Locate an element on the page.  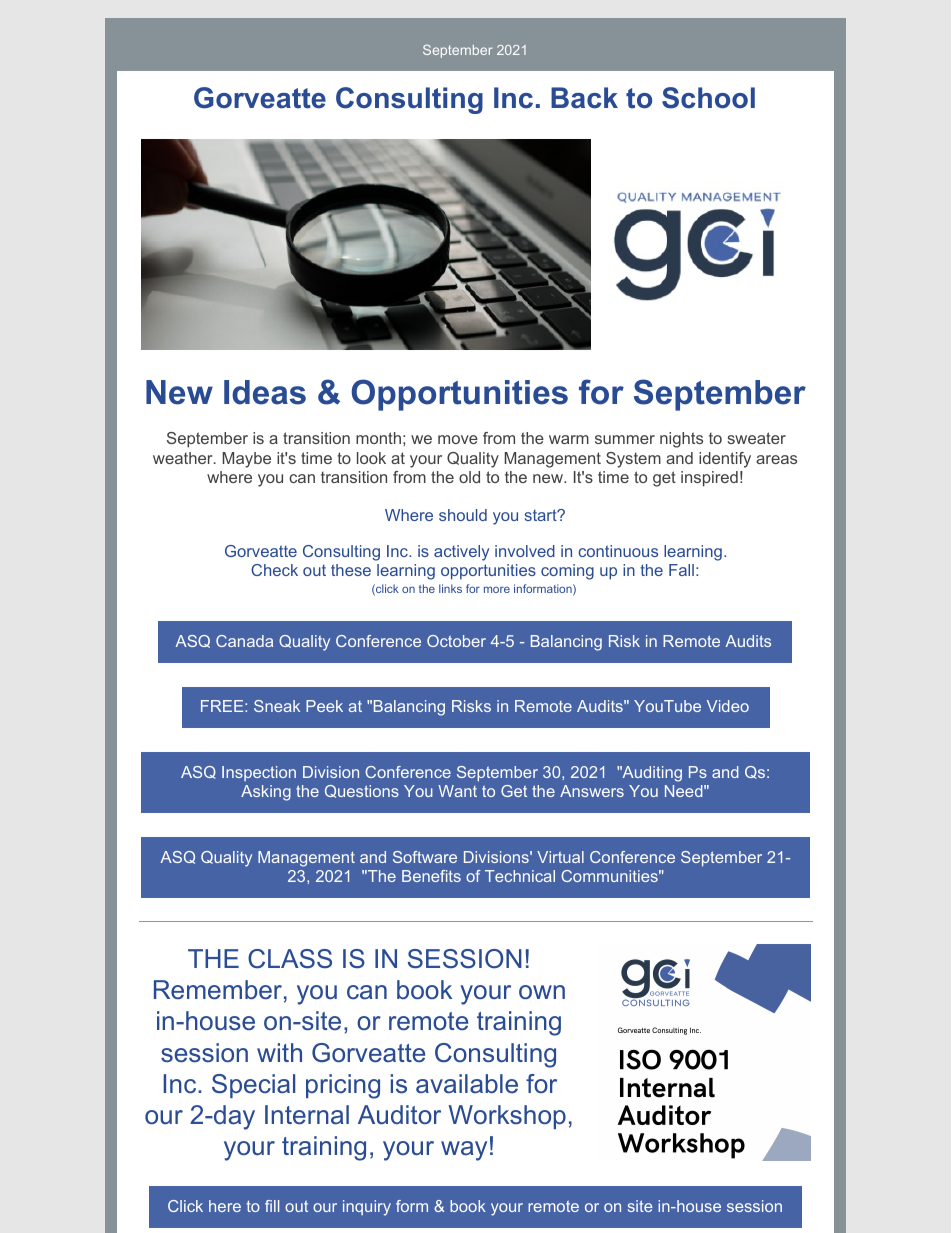
fill is located at coordinates (272, 1206).
